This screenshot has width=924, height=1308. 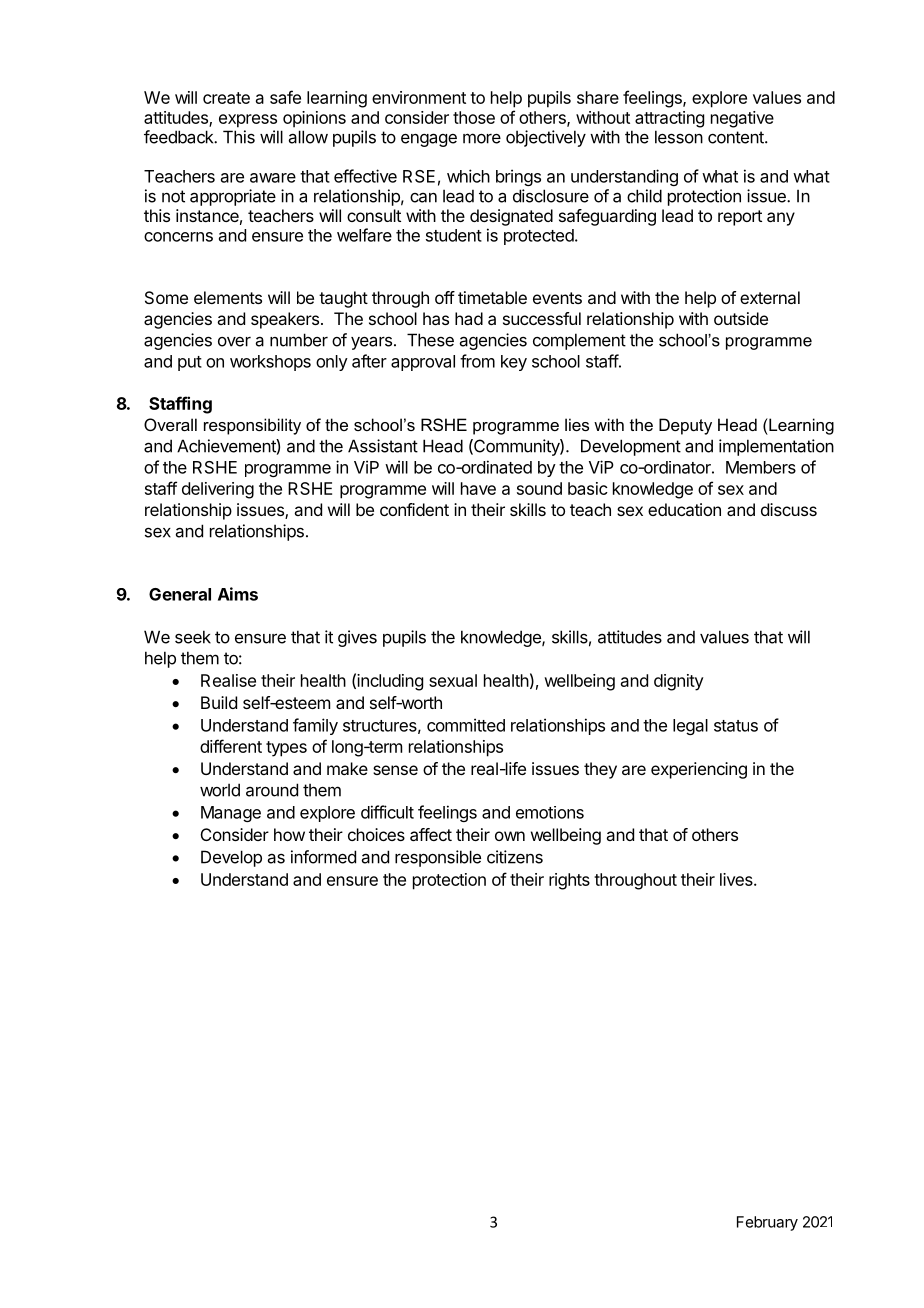 I want to click on February, so click(x=767, y=1223).
